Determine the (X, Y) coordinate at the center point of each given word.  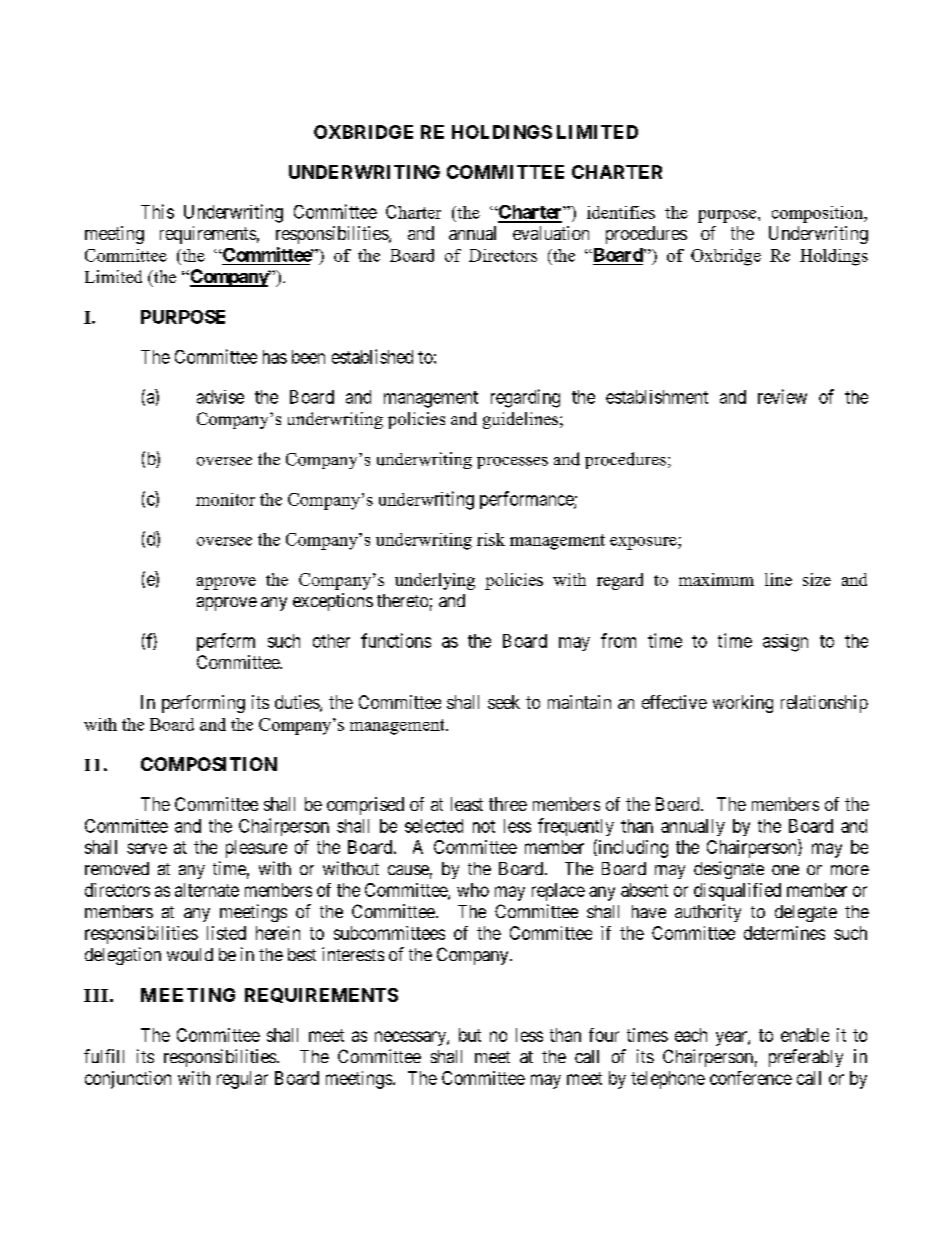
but (470, 1035)
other (331, 641)
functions (396, 640)
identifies (621, 212)
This (157, 211)
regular (242, 1080)
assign (785, 643)
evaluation (551, 233)
